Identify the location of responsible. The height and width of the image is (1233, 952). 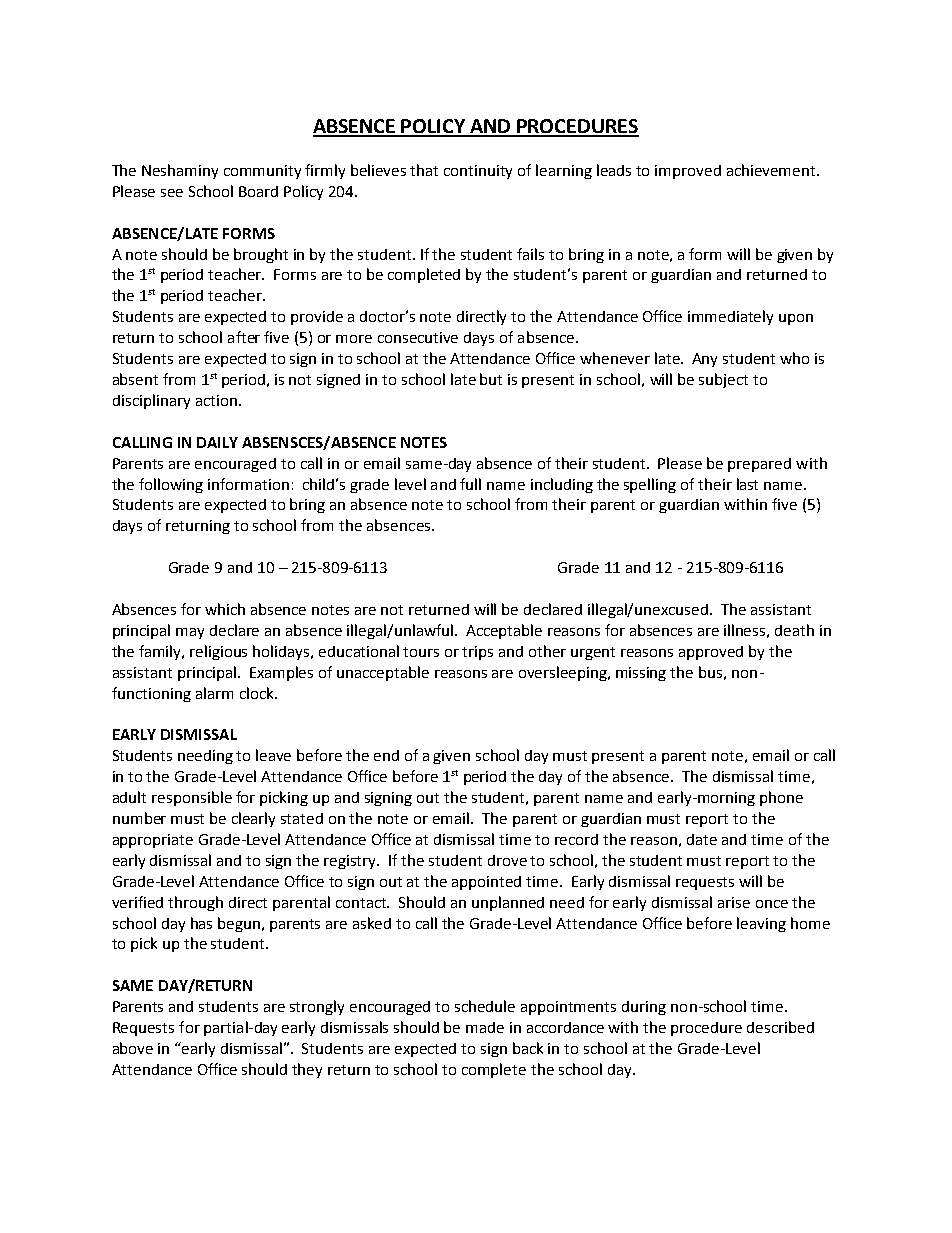
(192, 798).
